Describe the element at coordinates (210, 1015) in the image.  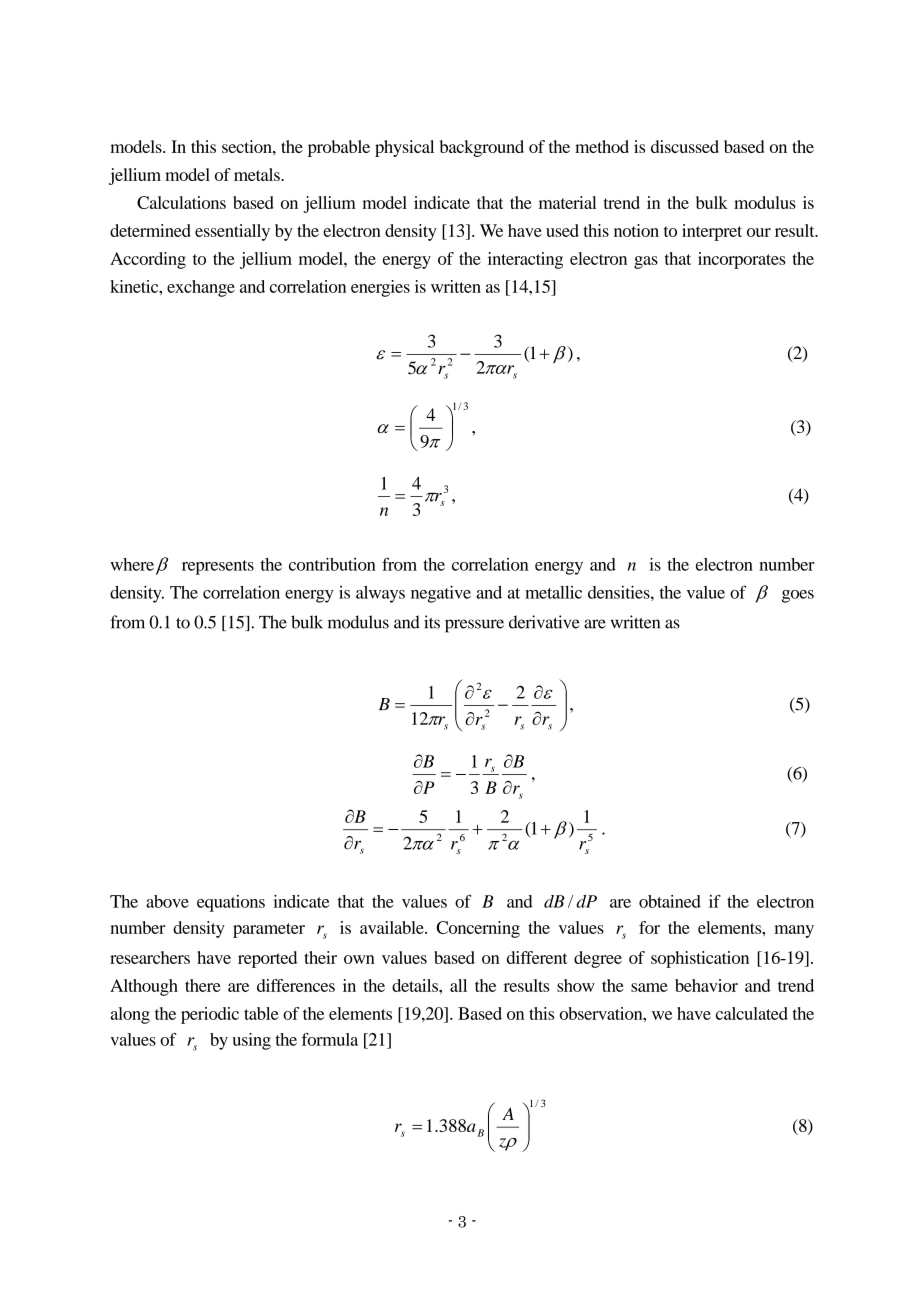
I see `periodic` at that location.
